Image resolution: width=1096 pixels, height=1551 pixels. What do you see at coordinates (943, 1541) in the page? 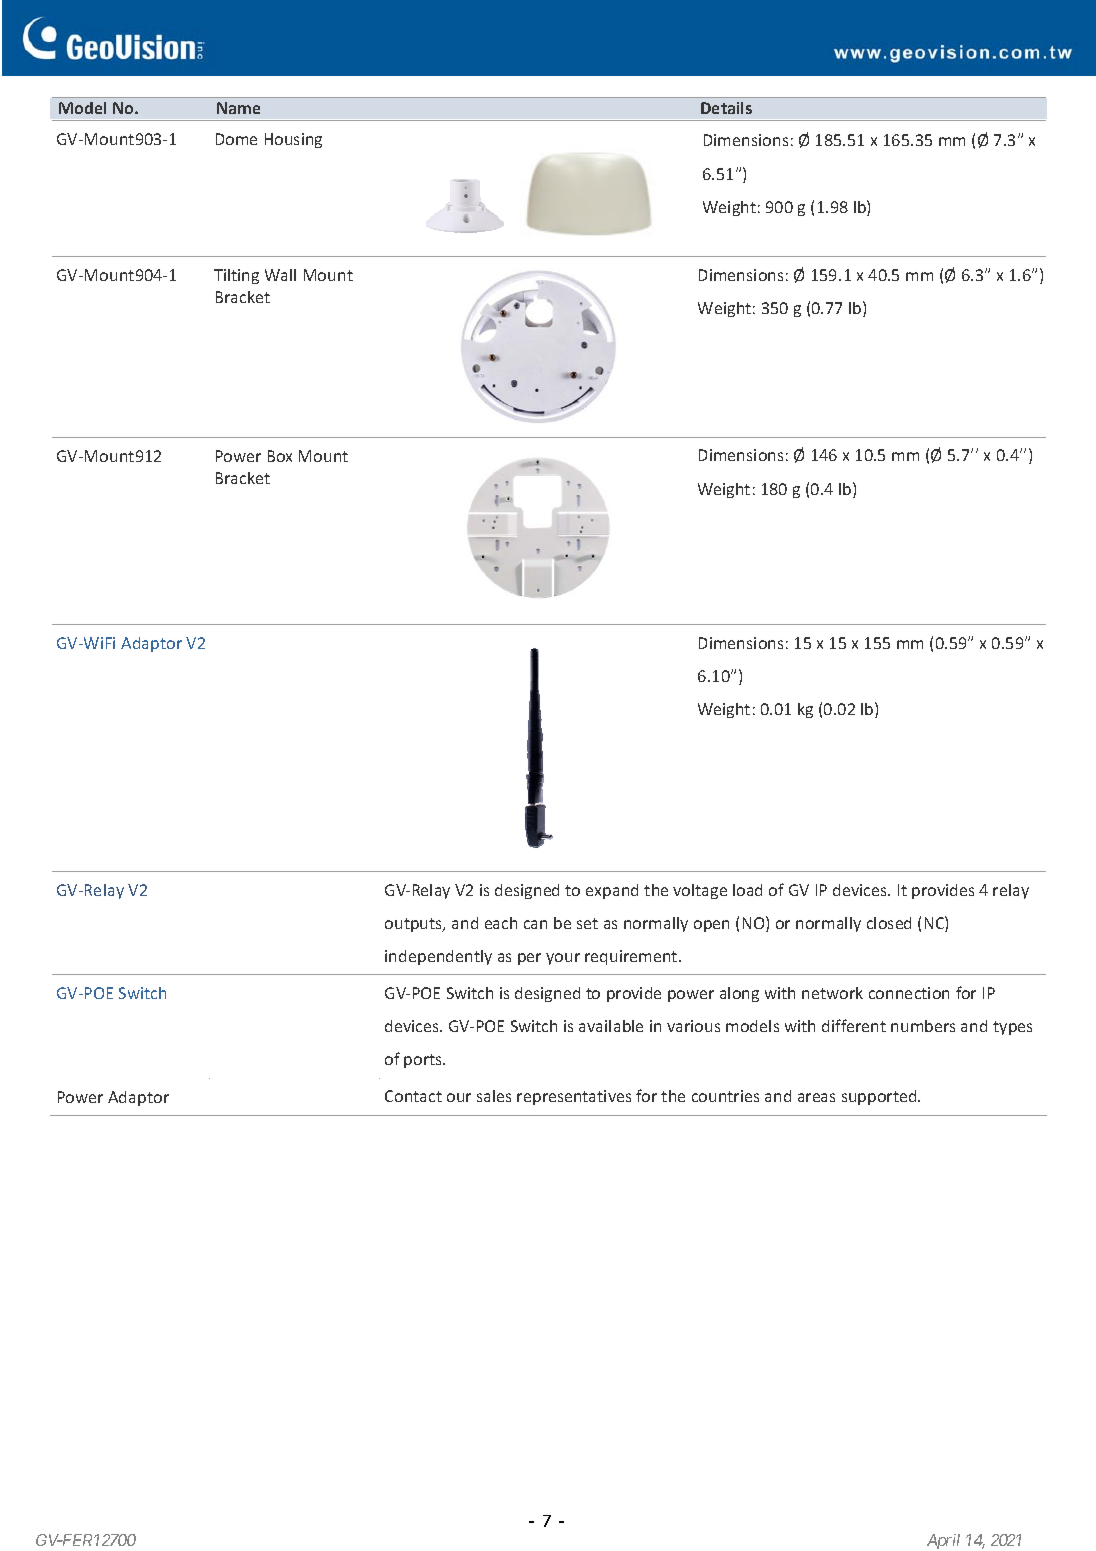
I see `April` at bounding box center [943, 1541].
